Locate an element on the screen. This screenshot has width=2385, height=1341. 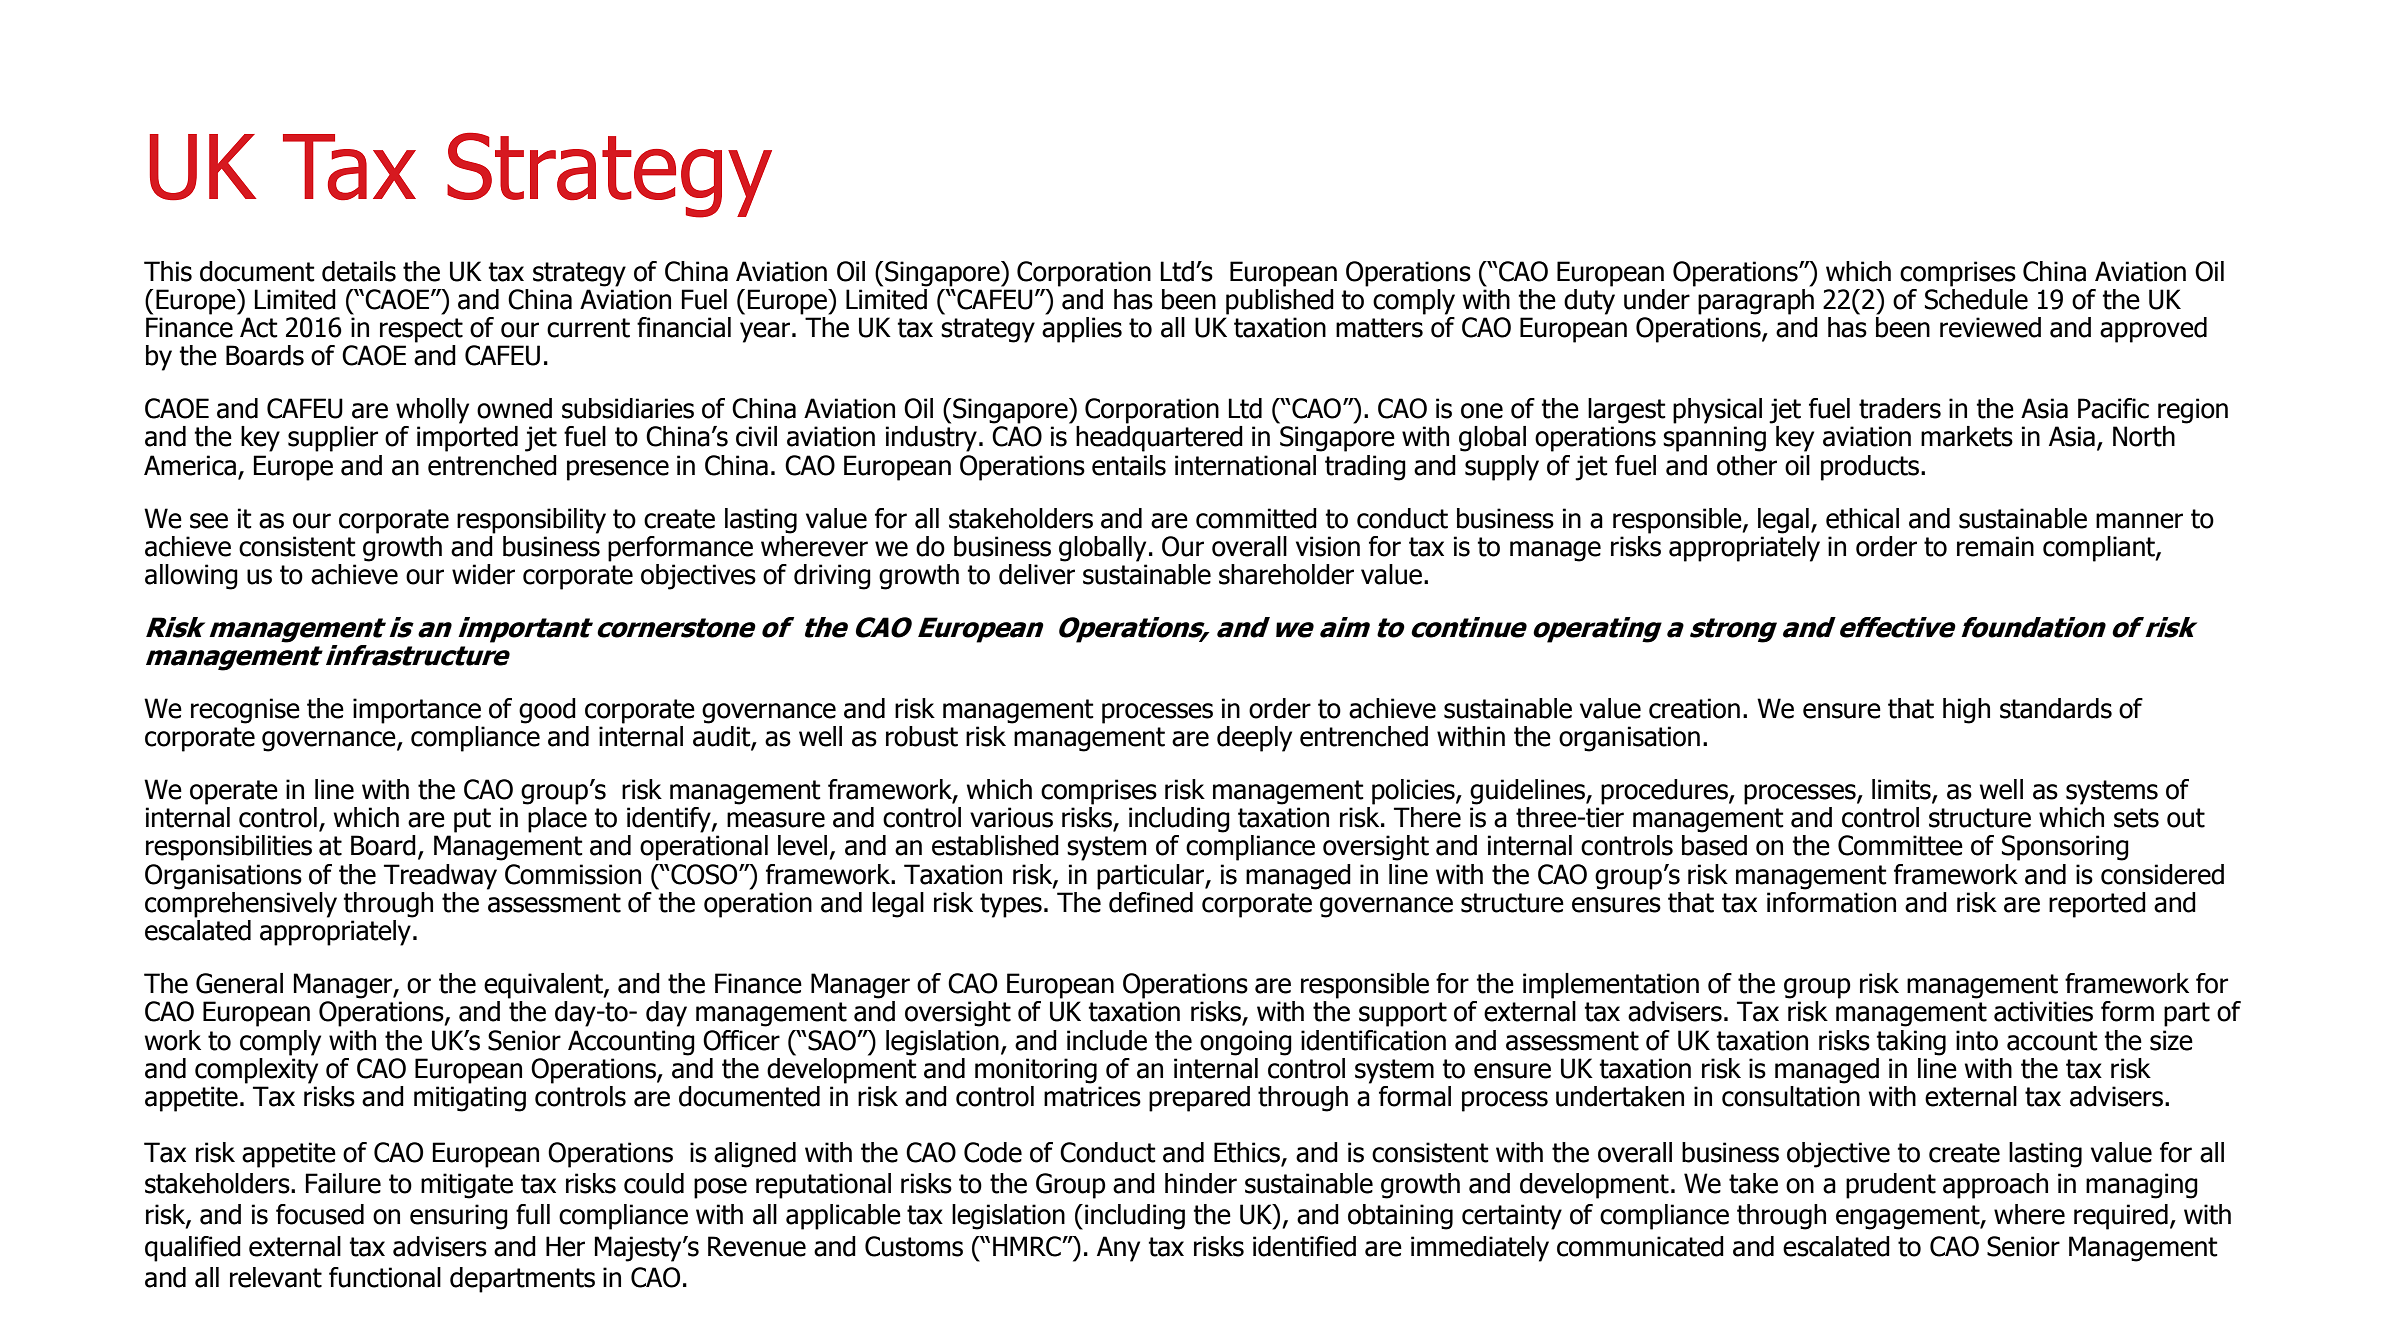
shareholder is located at coordinates (1286, 574).
